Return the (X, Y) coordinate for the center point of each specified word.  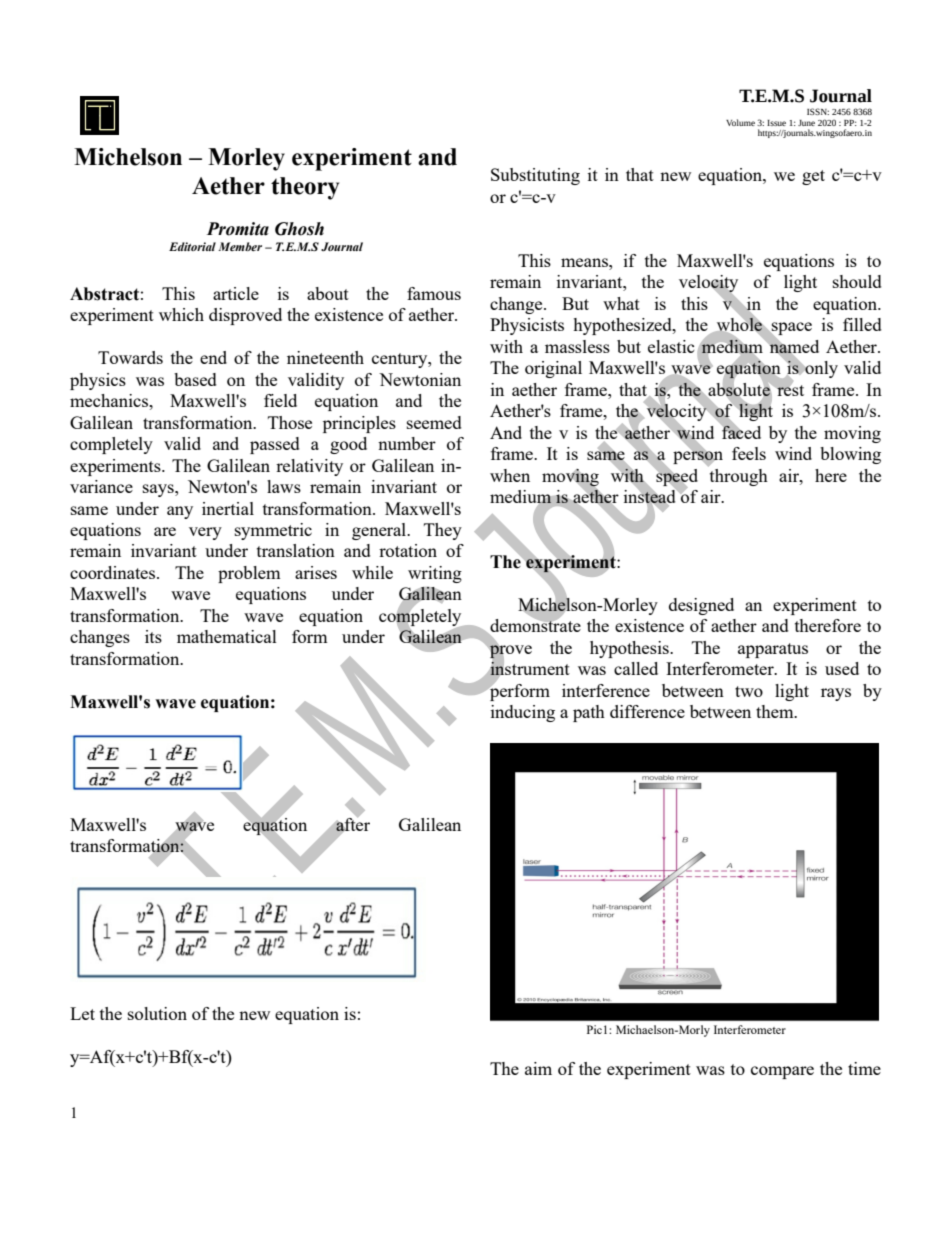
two (749, 691)
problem (249, 574)
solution (157, 1013)
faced (740, 431)
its (153, 636)
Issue (776, 123)
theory (305, 188)
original (553, 369)
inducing (523, 713)
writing (435, 574)
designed (701, 606)
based (195, 379)
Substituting (535, 176)
